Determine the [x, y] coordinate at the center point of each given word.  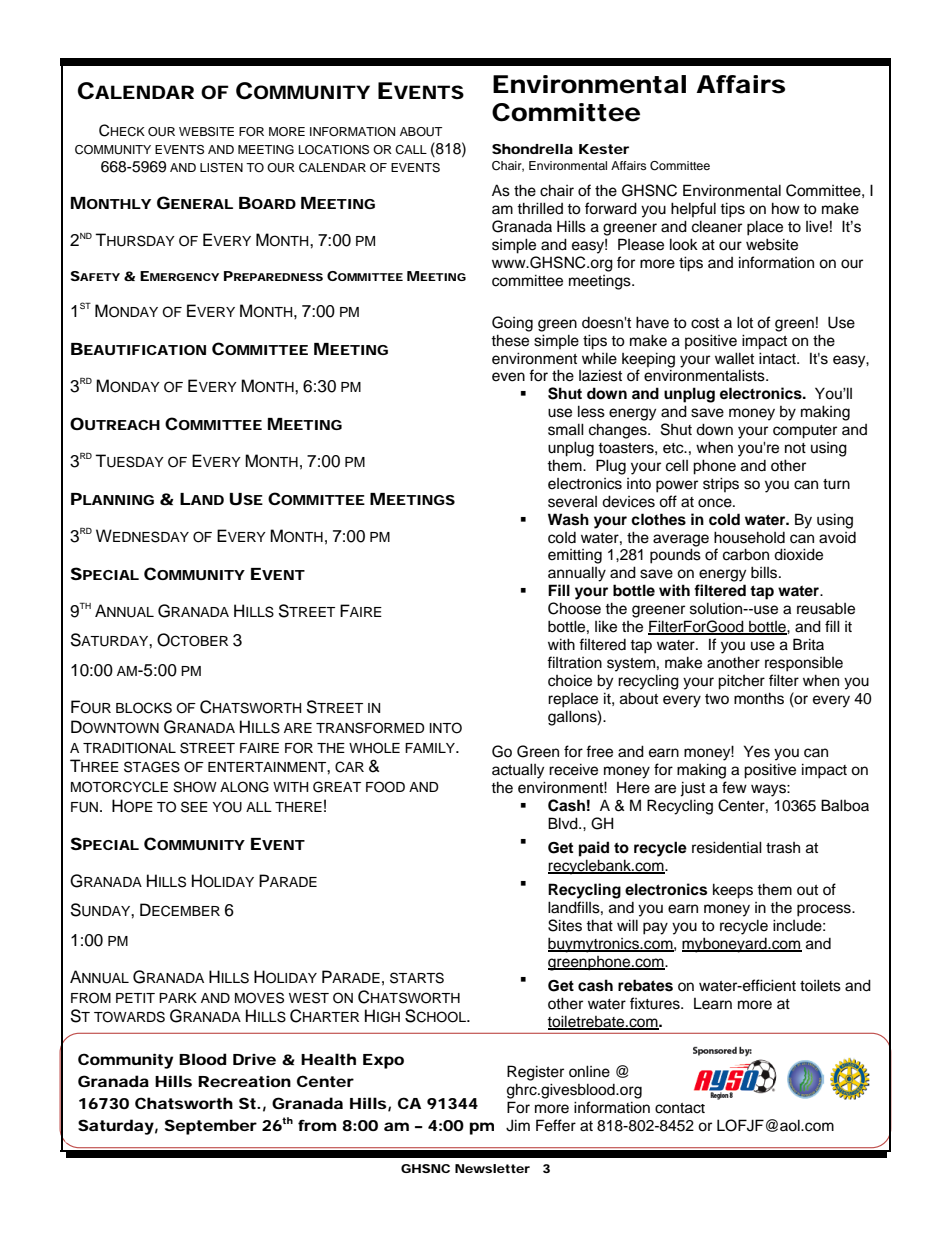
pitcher [741, 682]
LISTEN [221, 168]
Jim [518, 1125]
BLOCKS [144, 708]
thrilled [540, 208]
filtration [574, 662]
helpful [693, 209]
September [211, 1127]
